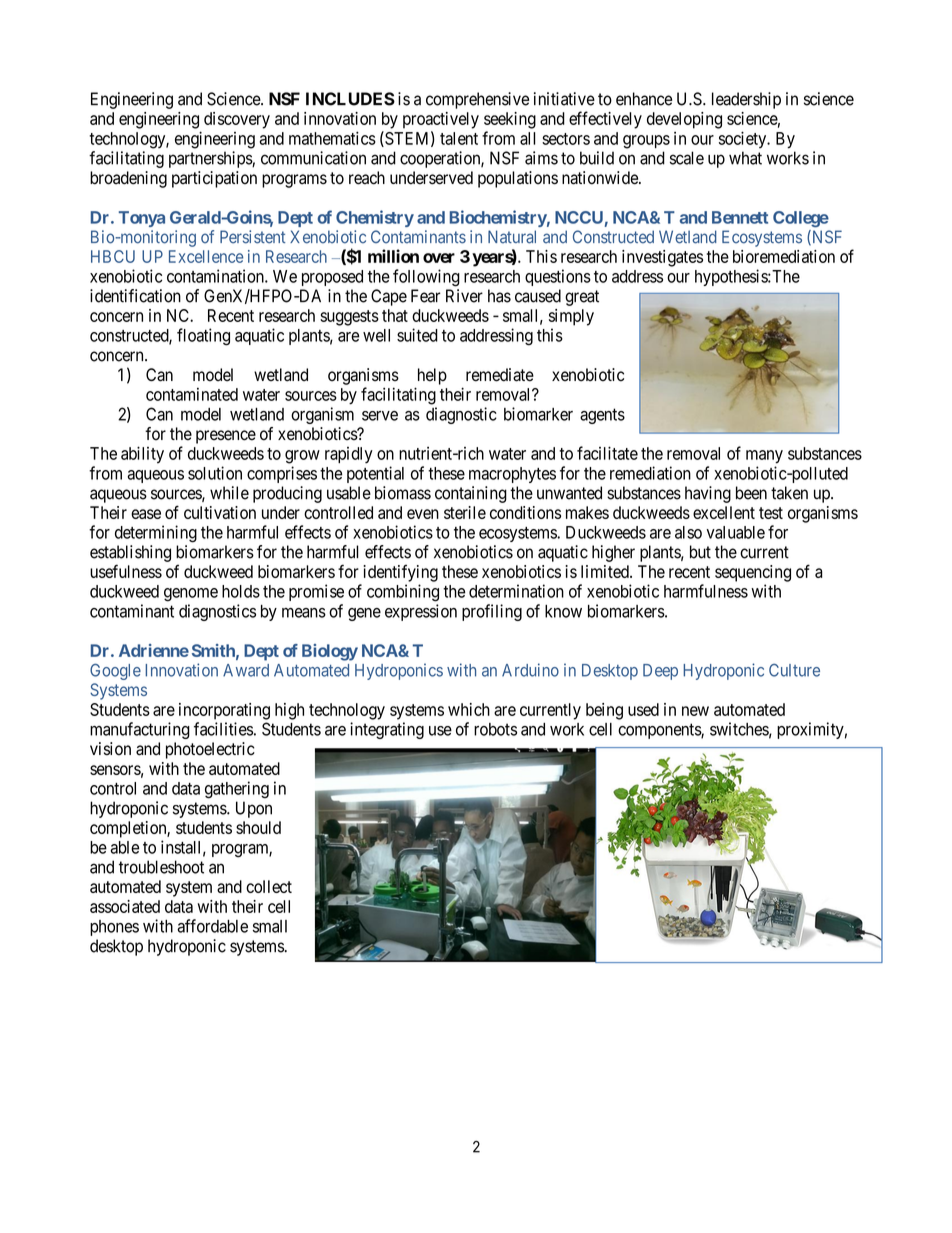 The height and width of the screenshot is (1233, 952). What do you see at coordinates (269, 886) in the screenshot?
I see `collect` at bounding box center [269, 886].
